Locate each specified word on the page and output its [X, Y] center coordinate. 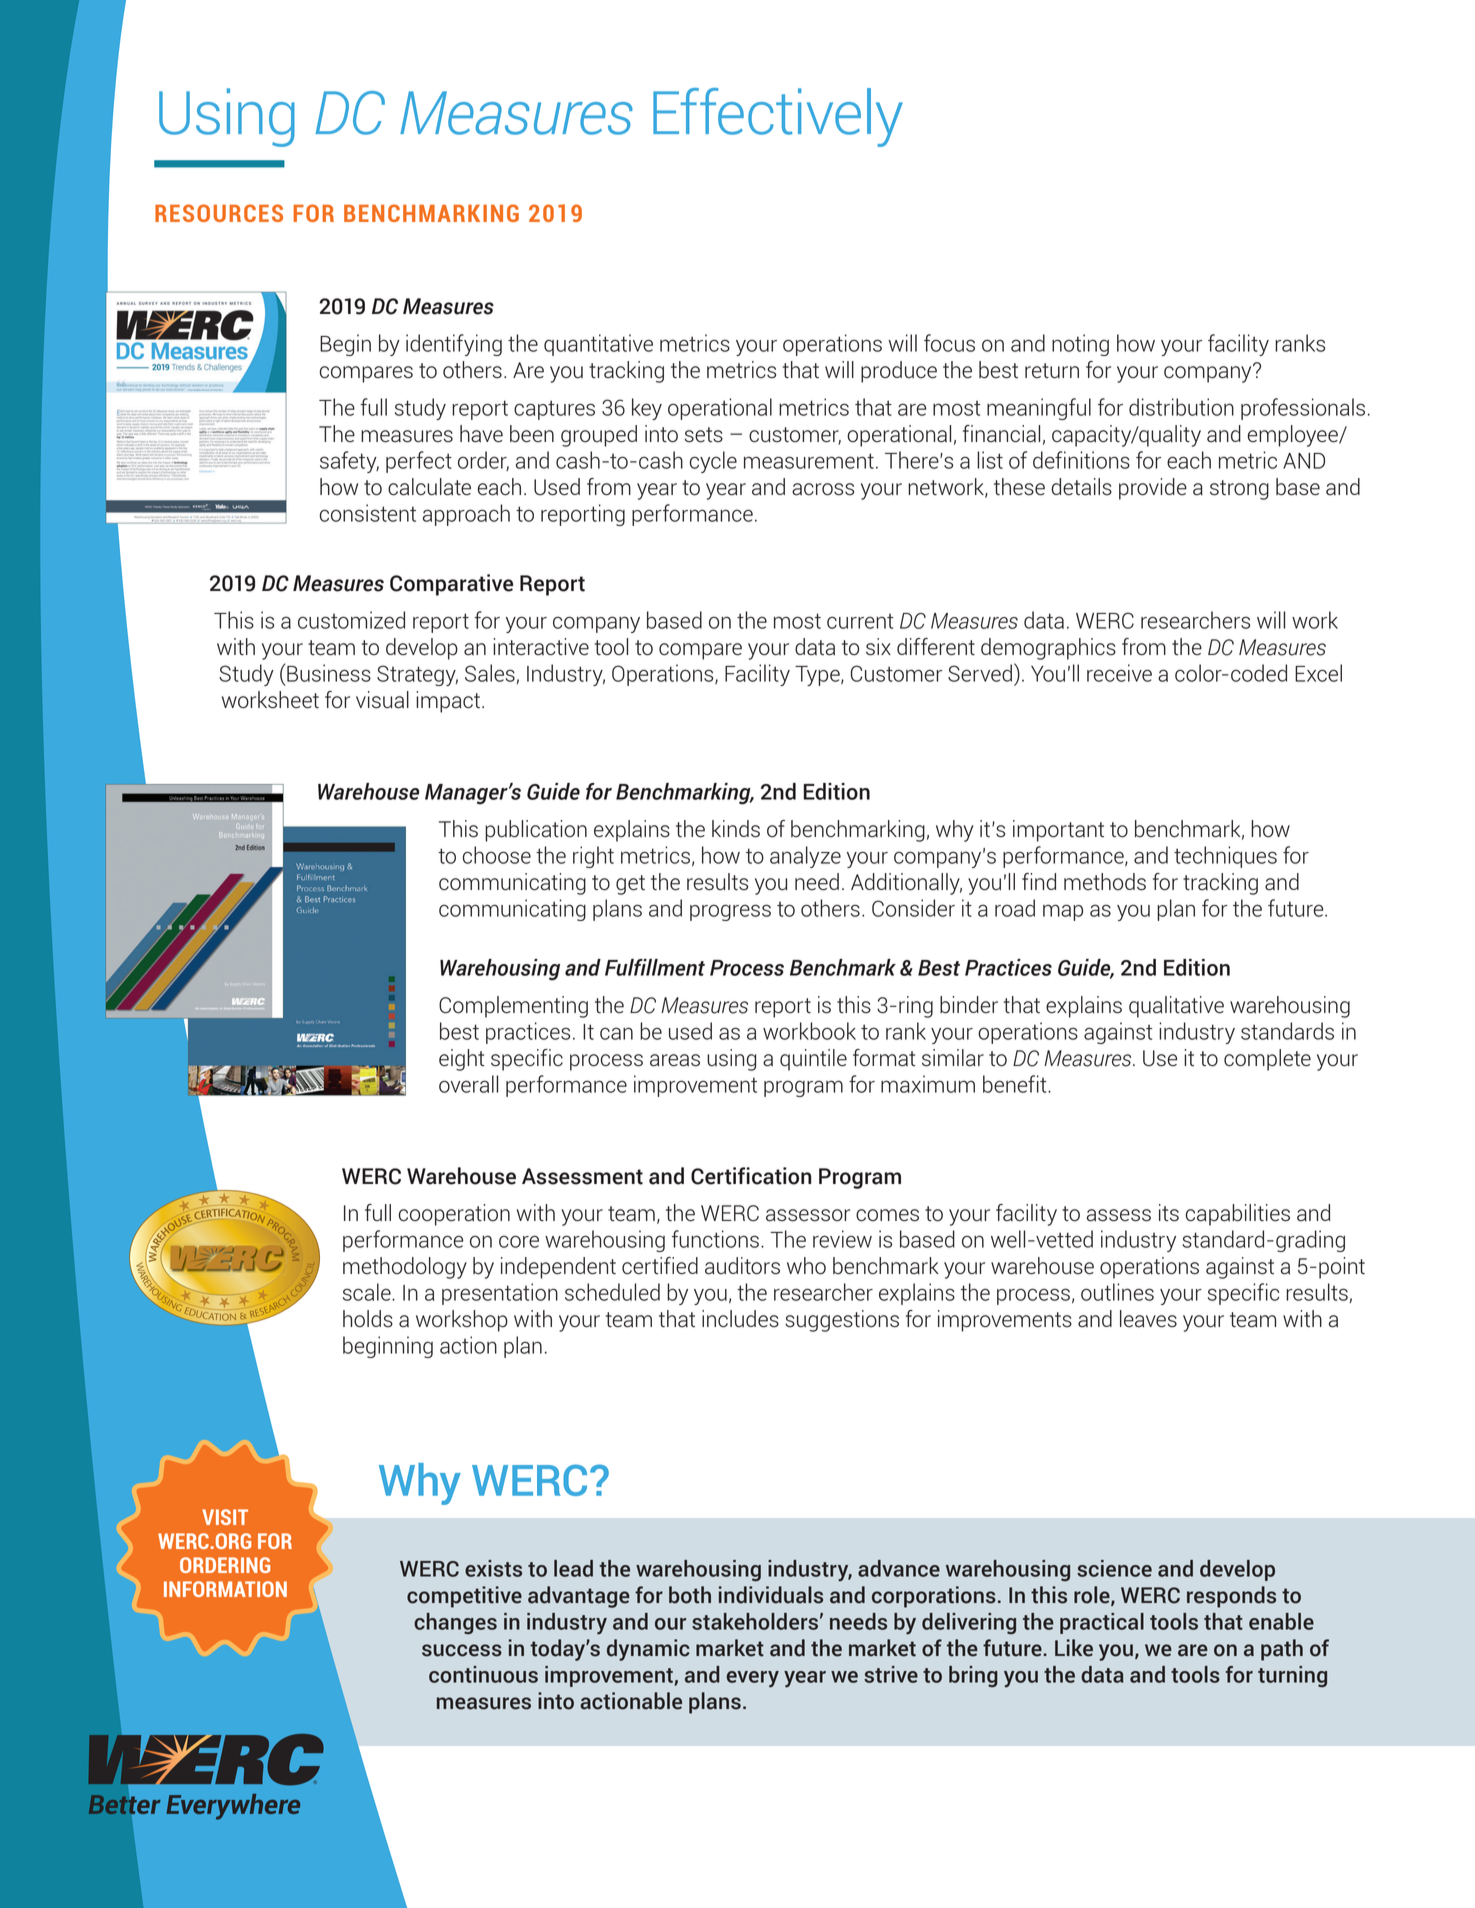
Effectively [778, 117]
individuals [771, 1595]
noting [1080, 345]
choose [497, 855]
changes [455, 1624]
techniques [1225, 857]
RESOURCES [219, 213]
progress [730, 912]
